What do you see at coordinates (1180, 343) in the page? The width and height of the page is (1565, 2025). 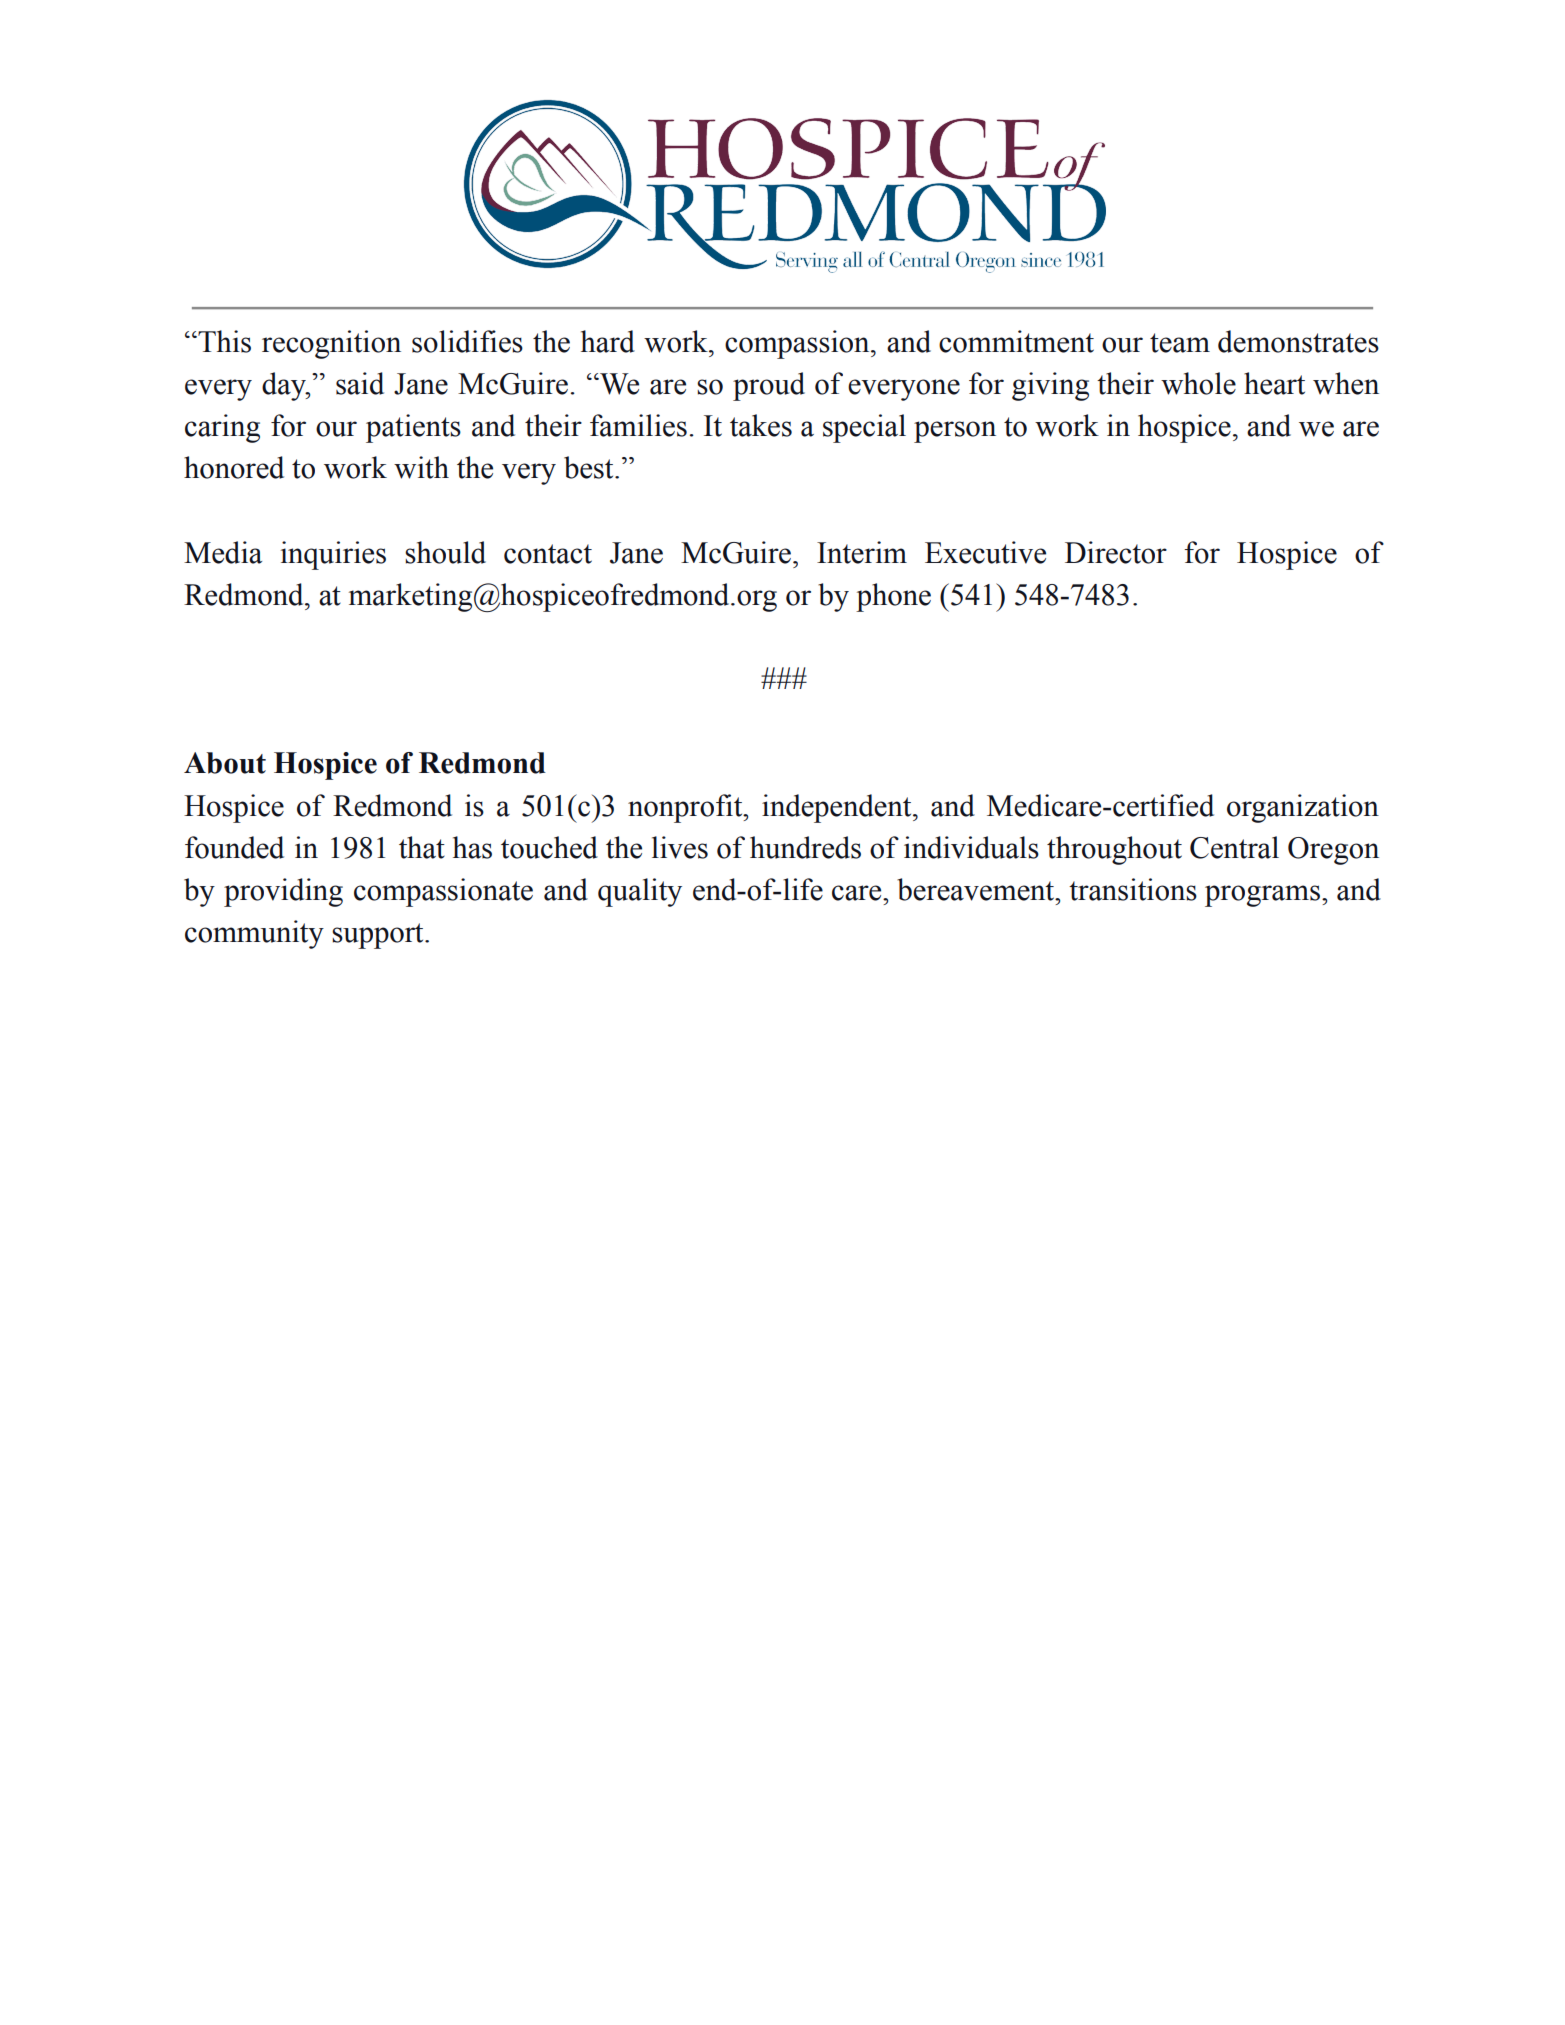 I see `team` at bounding box center [1180, 343].
